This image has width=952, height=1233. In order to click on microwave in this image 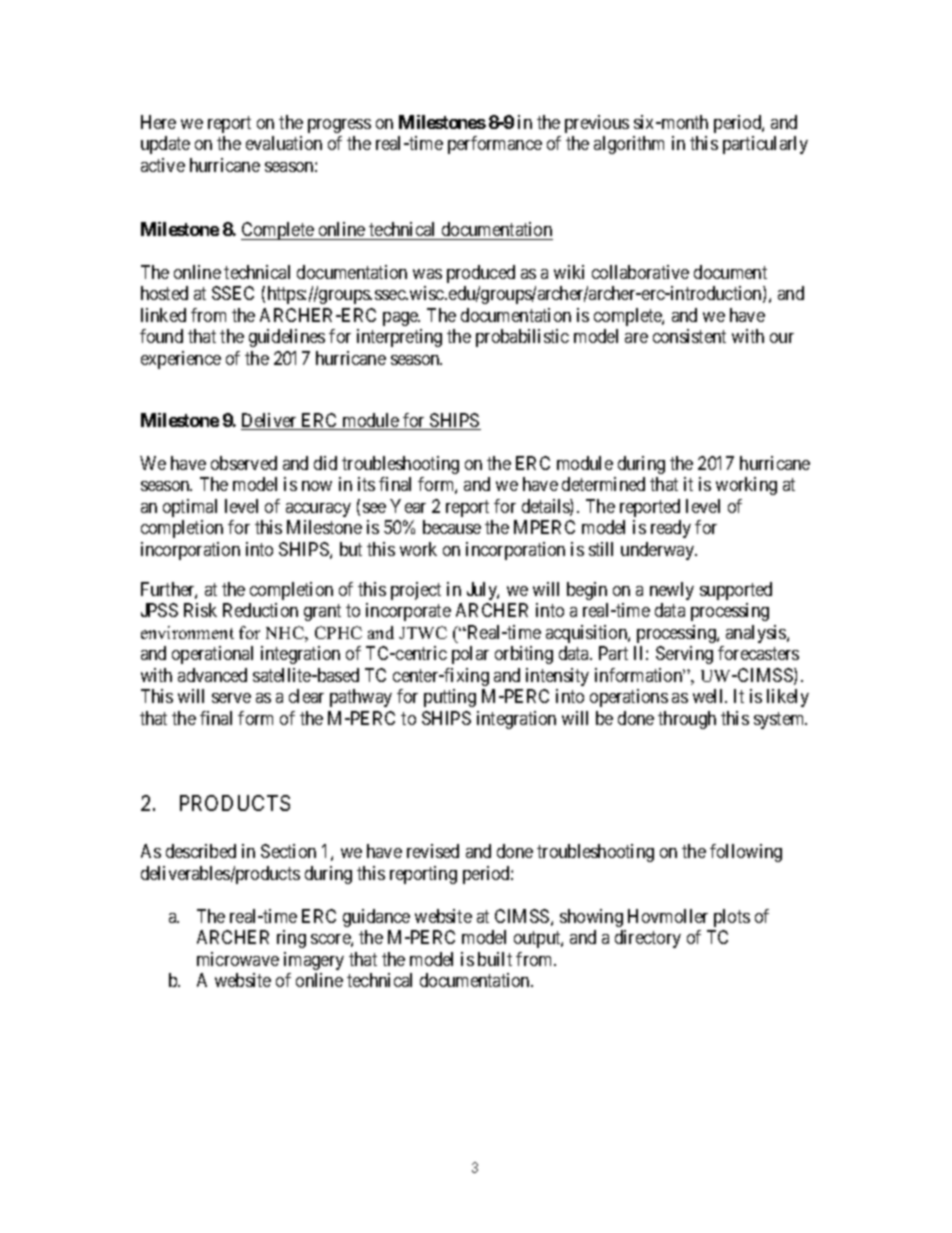, I will do `click(238, 959)`.
